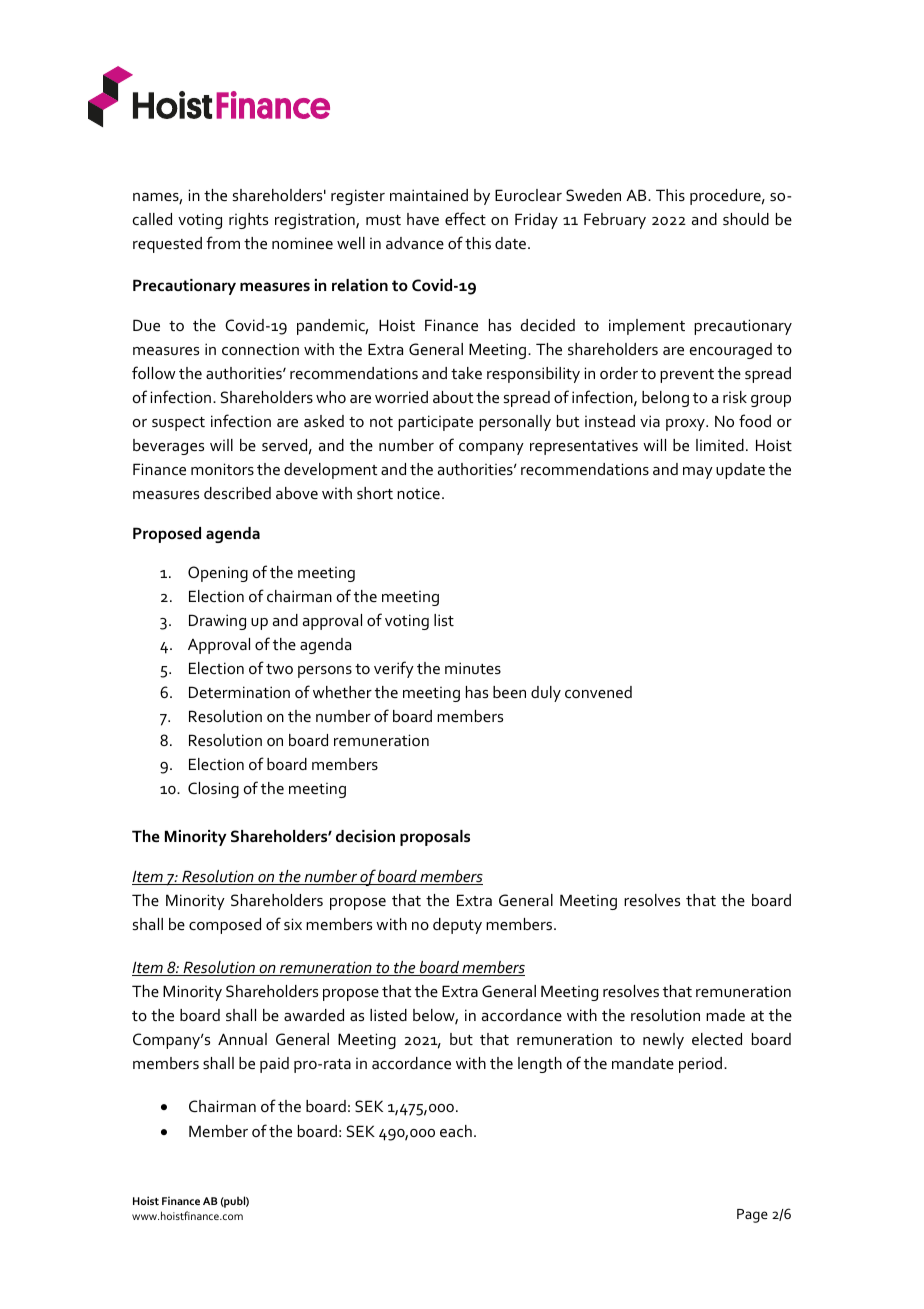 The width and height of the page is (924, 1309). I want to click on participate, so click(435, 423).
